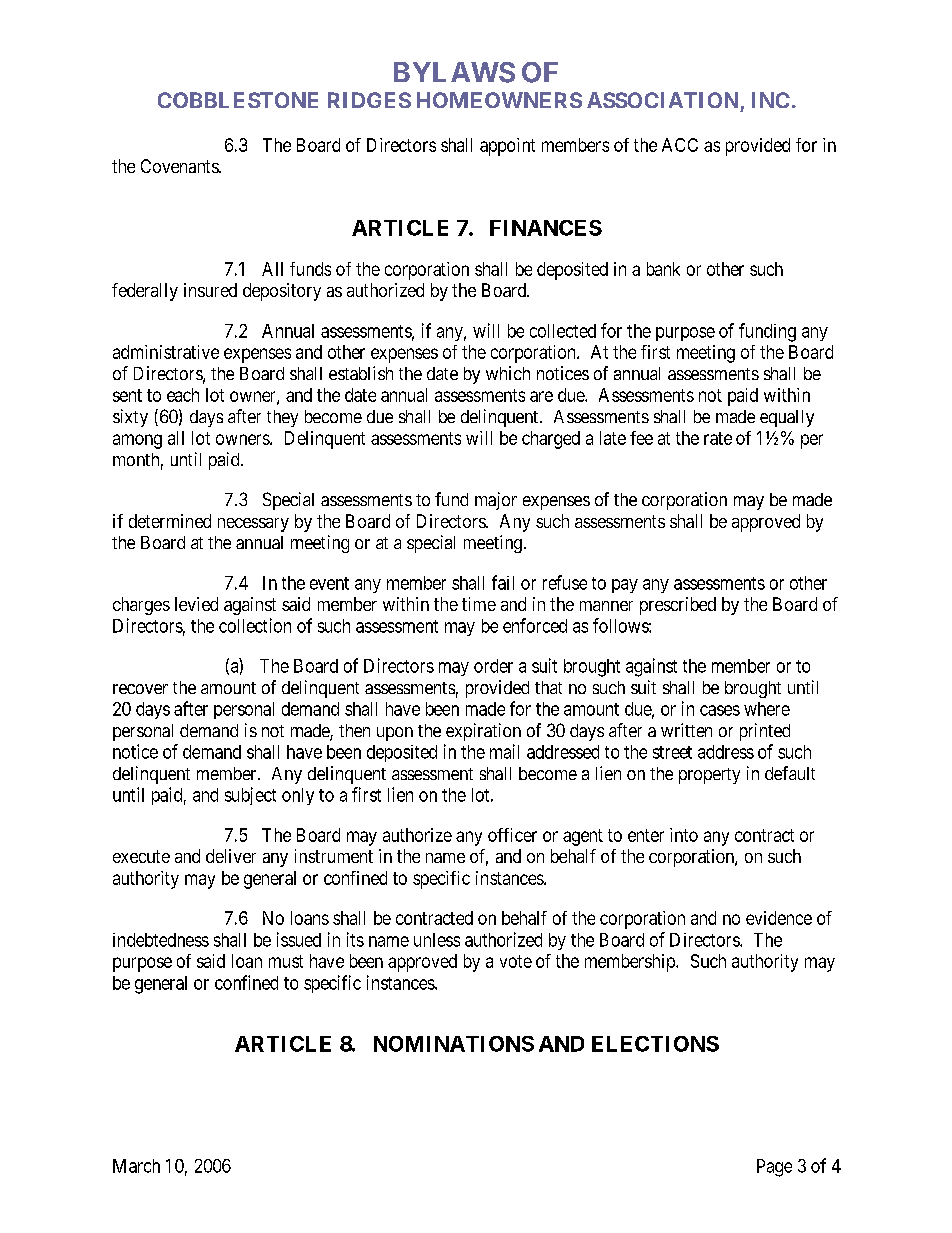 This screenshot has width=952, height=1233. What do you see at coordinates (678, 606) in the screenshot?
I see `prescribed` at bounding box center [678, 606].
